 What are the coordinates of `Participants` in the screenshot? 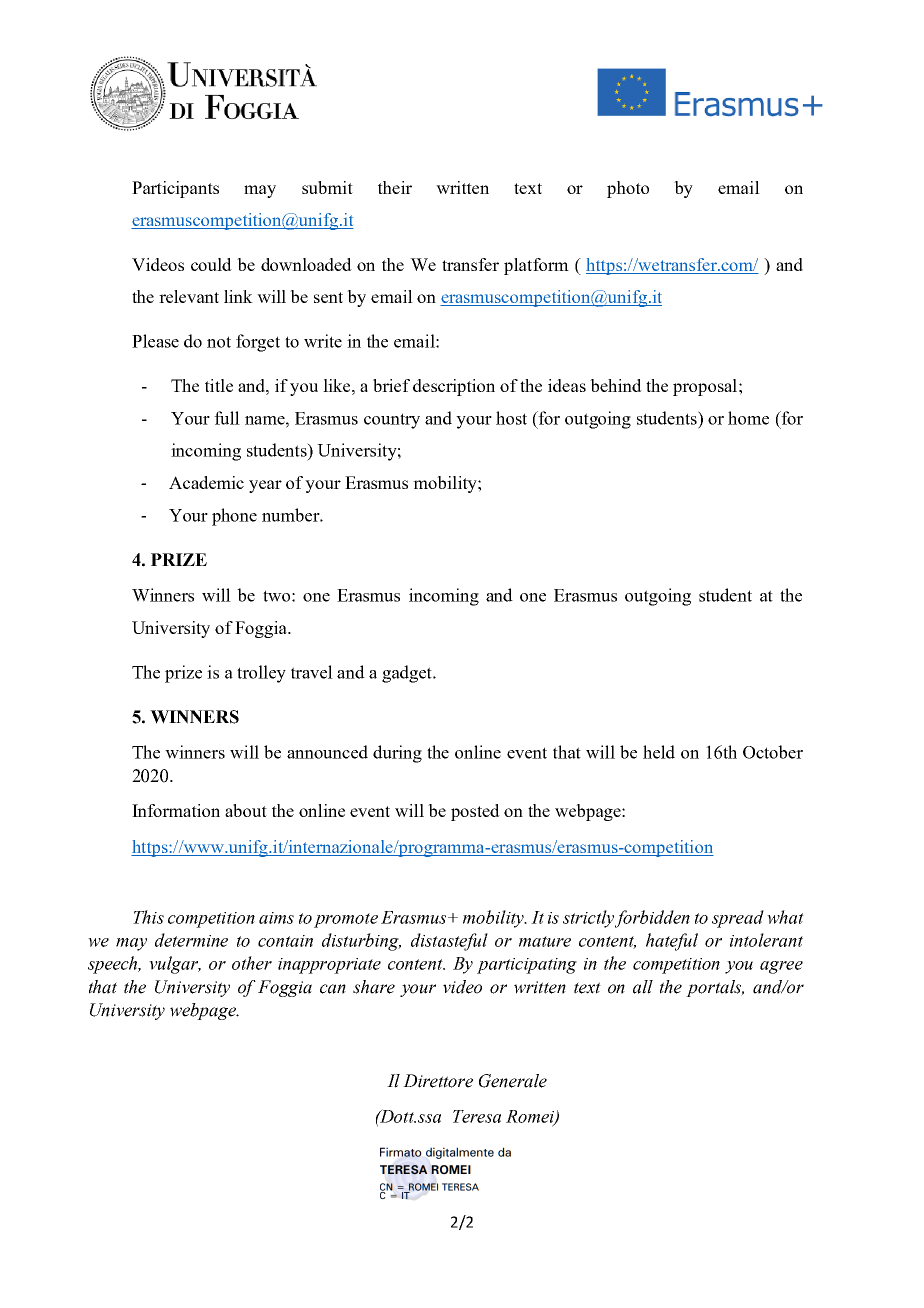 It's located at (175, 189).
